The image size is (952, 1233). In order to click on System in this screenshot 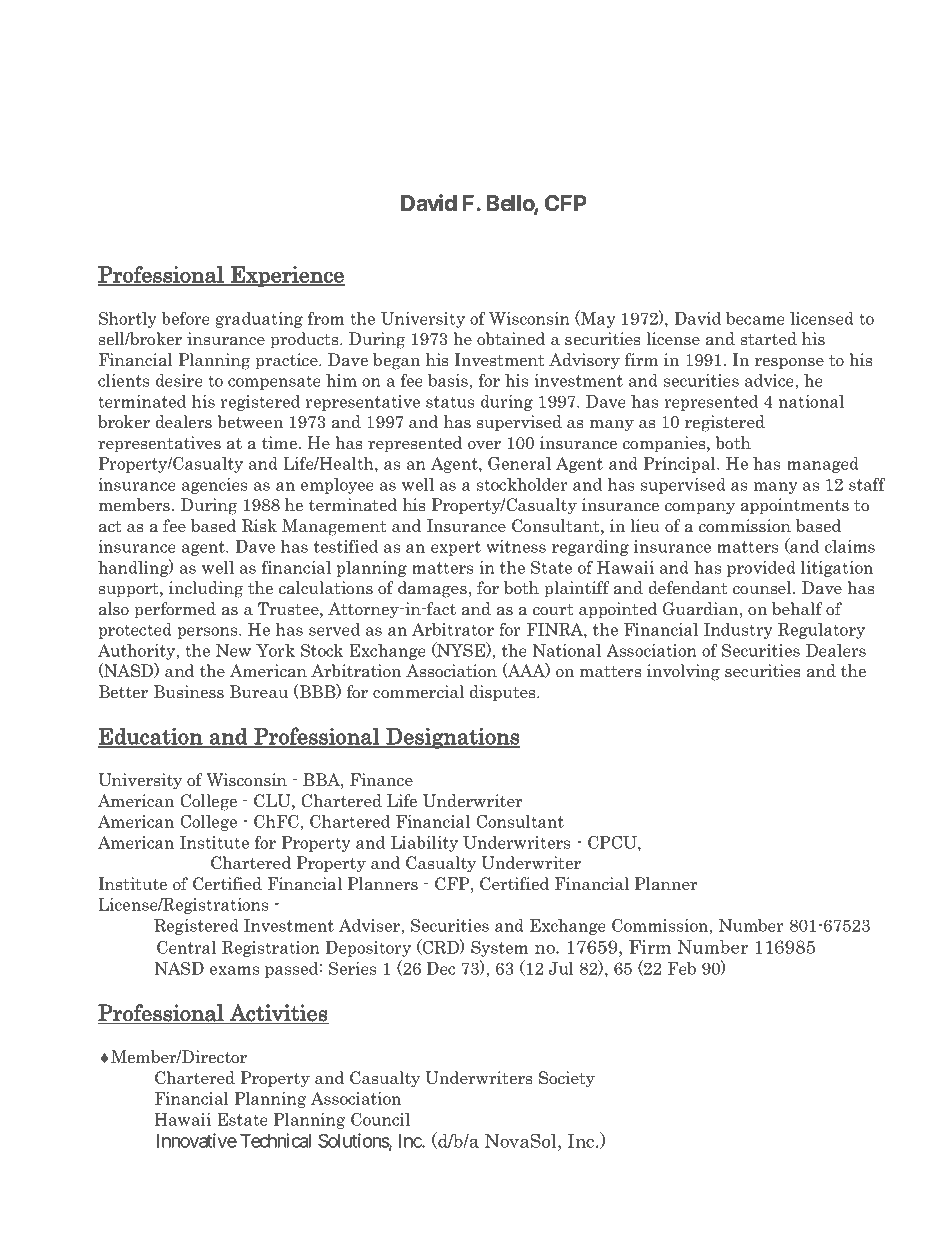, I will do `click(499, 949)`.
